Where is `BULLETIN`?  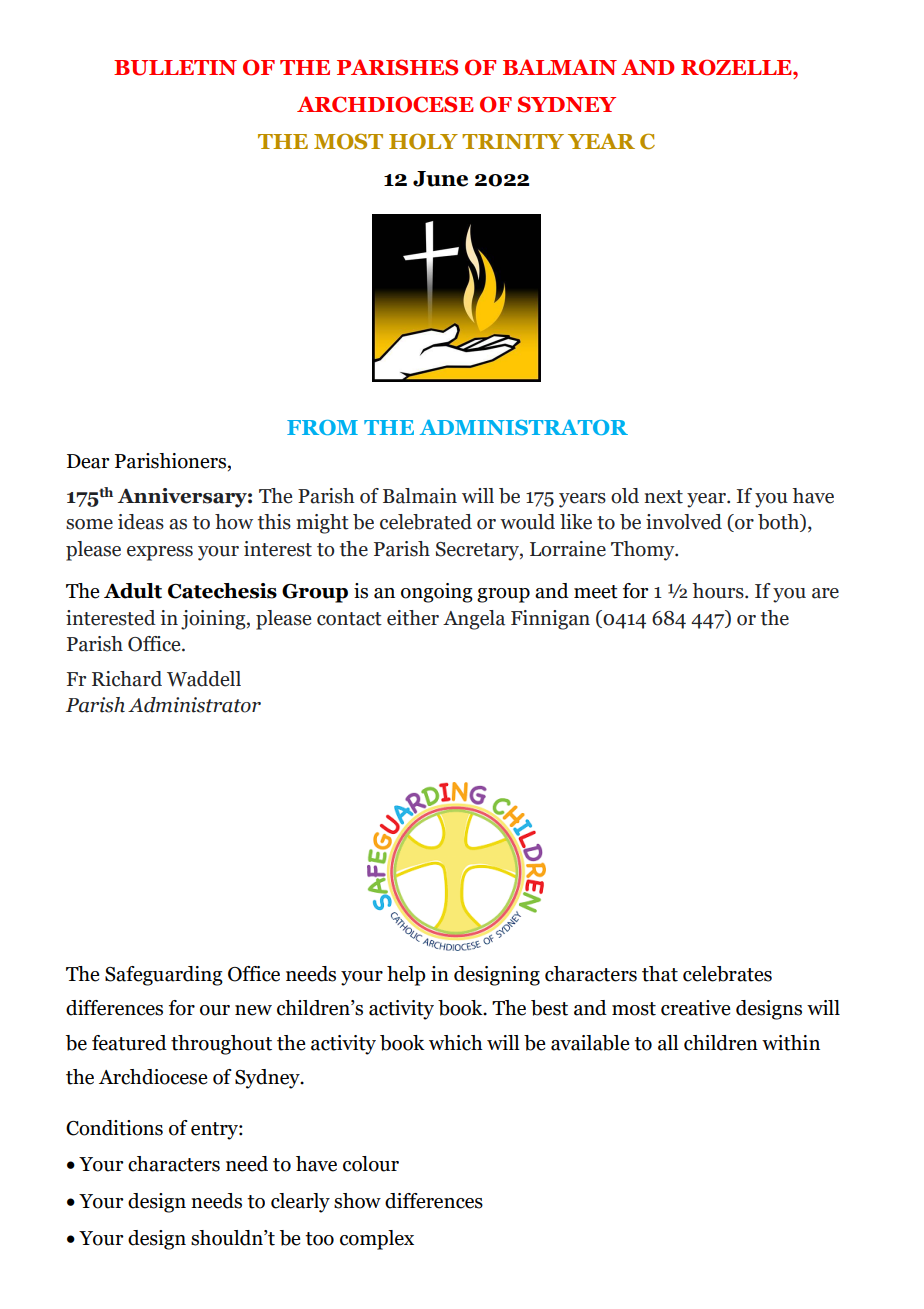 BULLETIN is located at coordinates (175, 68).
